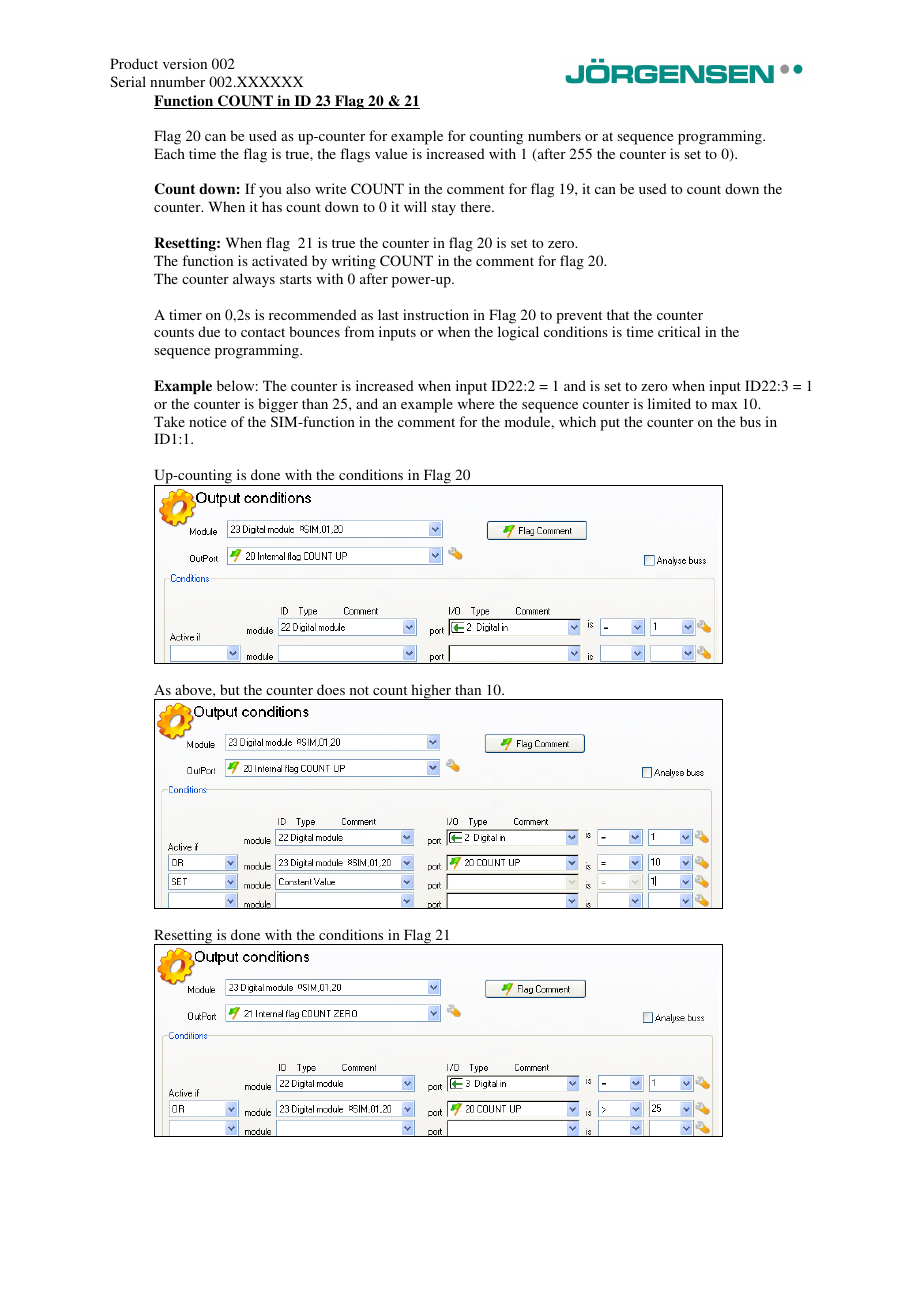 The width and height of the screenshot is (924, 1308). Describe the element at coordinates (230, 689) in the screenshot. I see `but` at that location.
